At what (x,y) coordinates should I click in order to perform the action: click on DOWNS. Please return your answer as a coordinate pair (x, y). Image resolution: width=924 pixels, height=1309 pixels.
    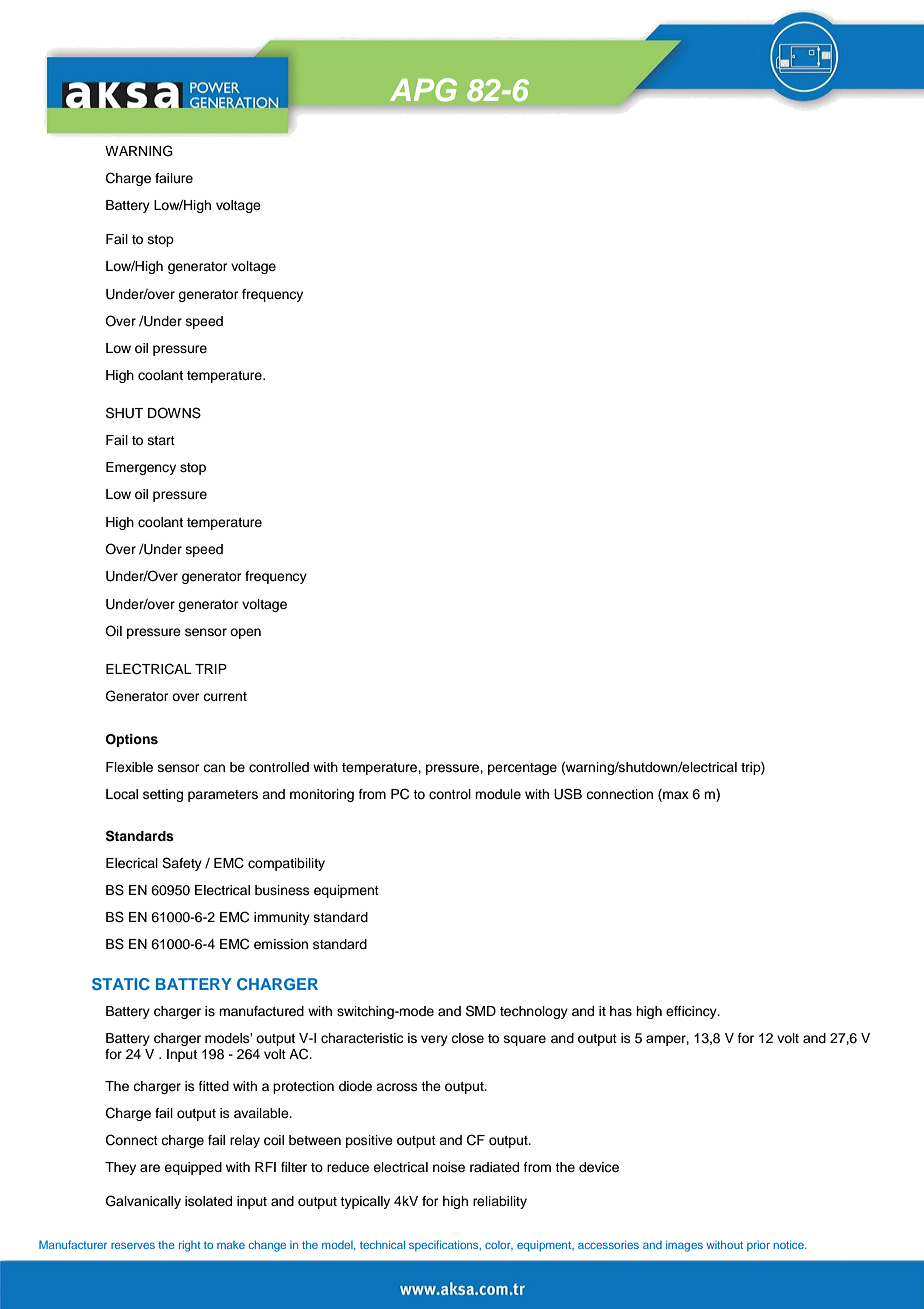
    Looking at the image, I should click on (174, 413).
